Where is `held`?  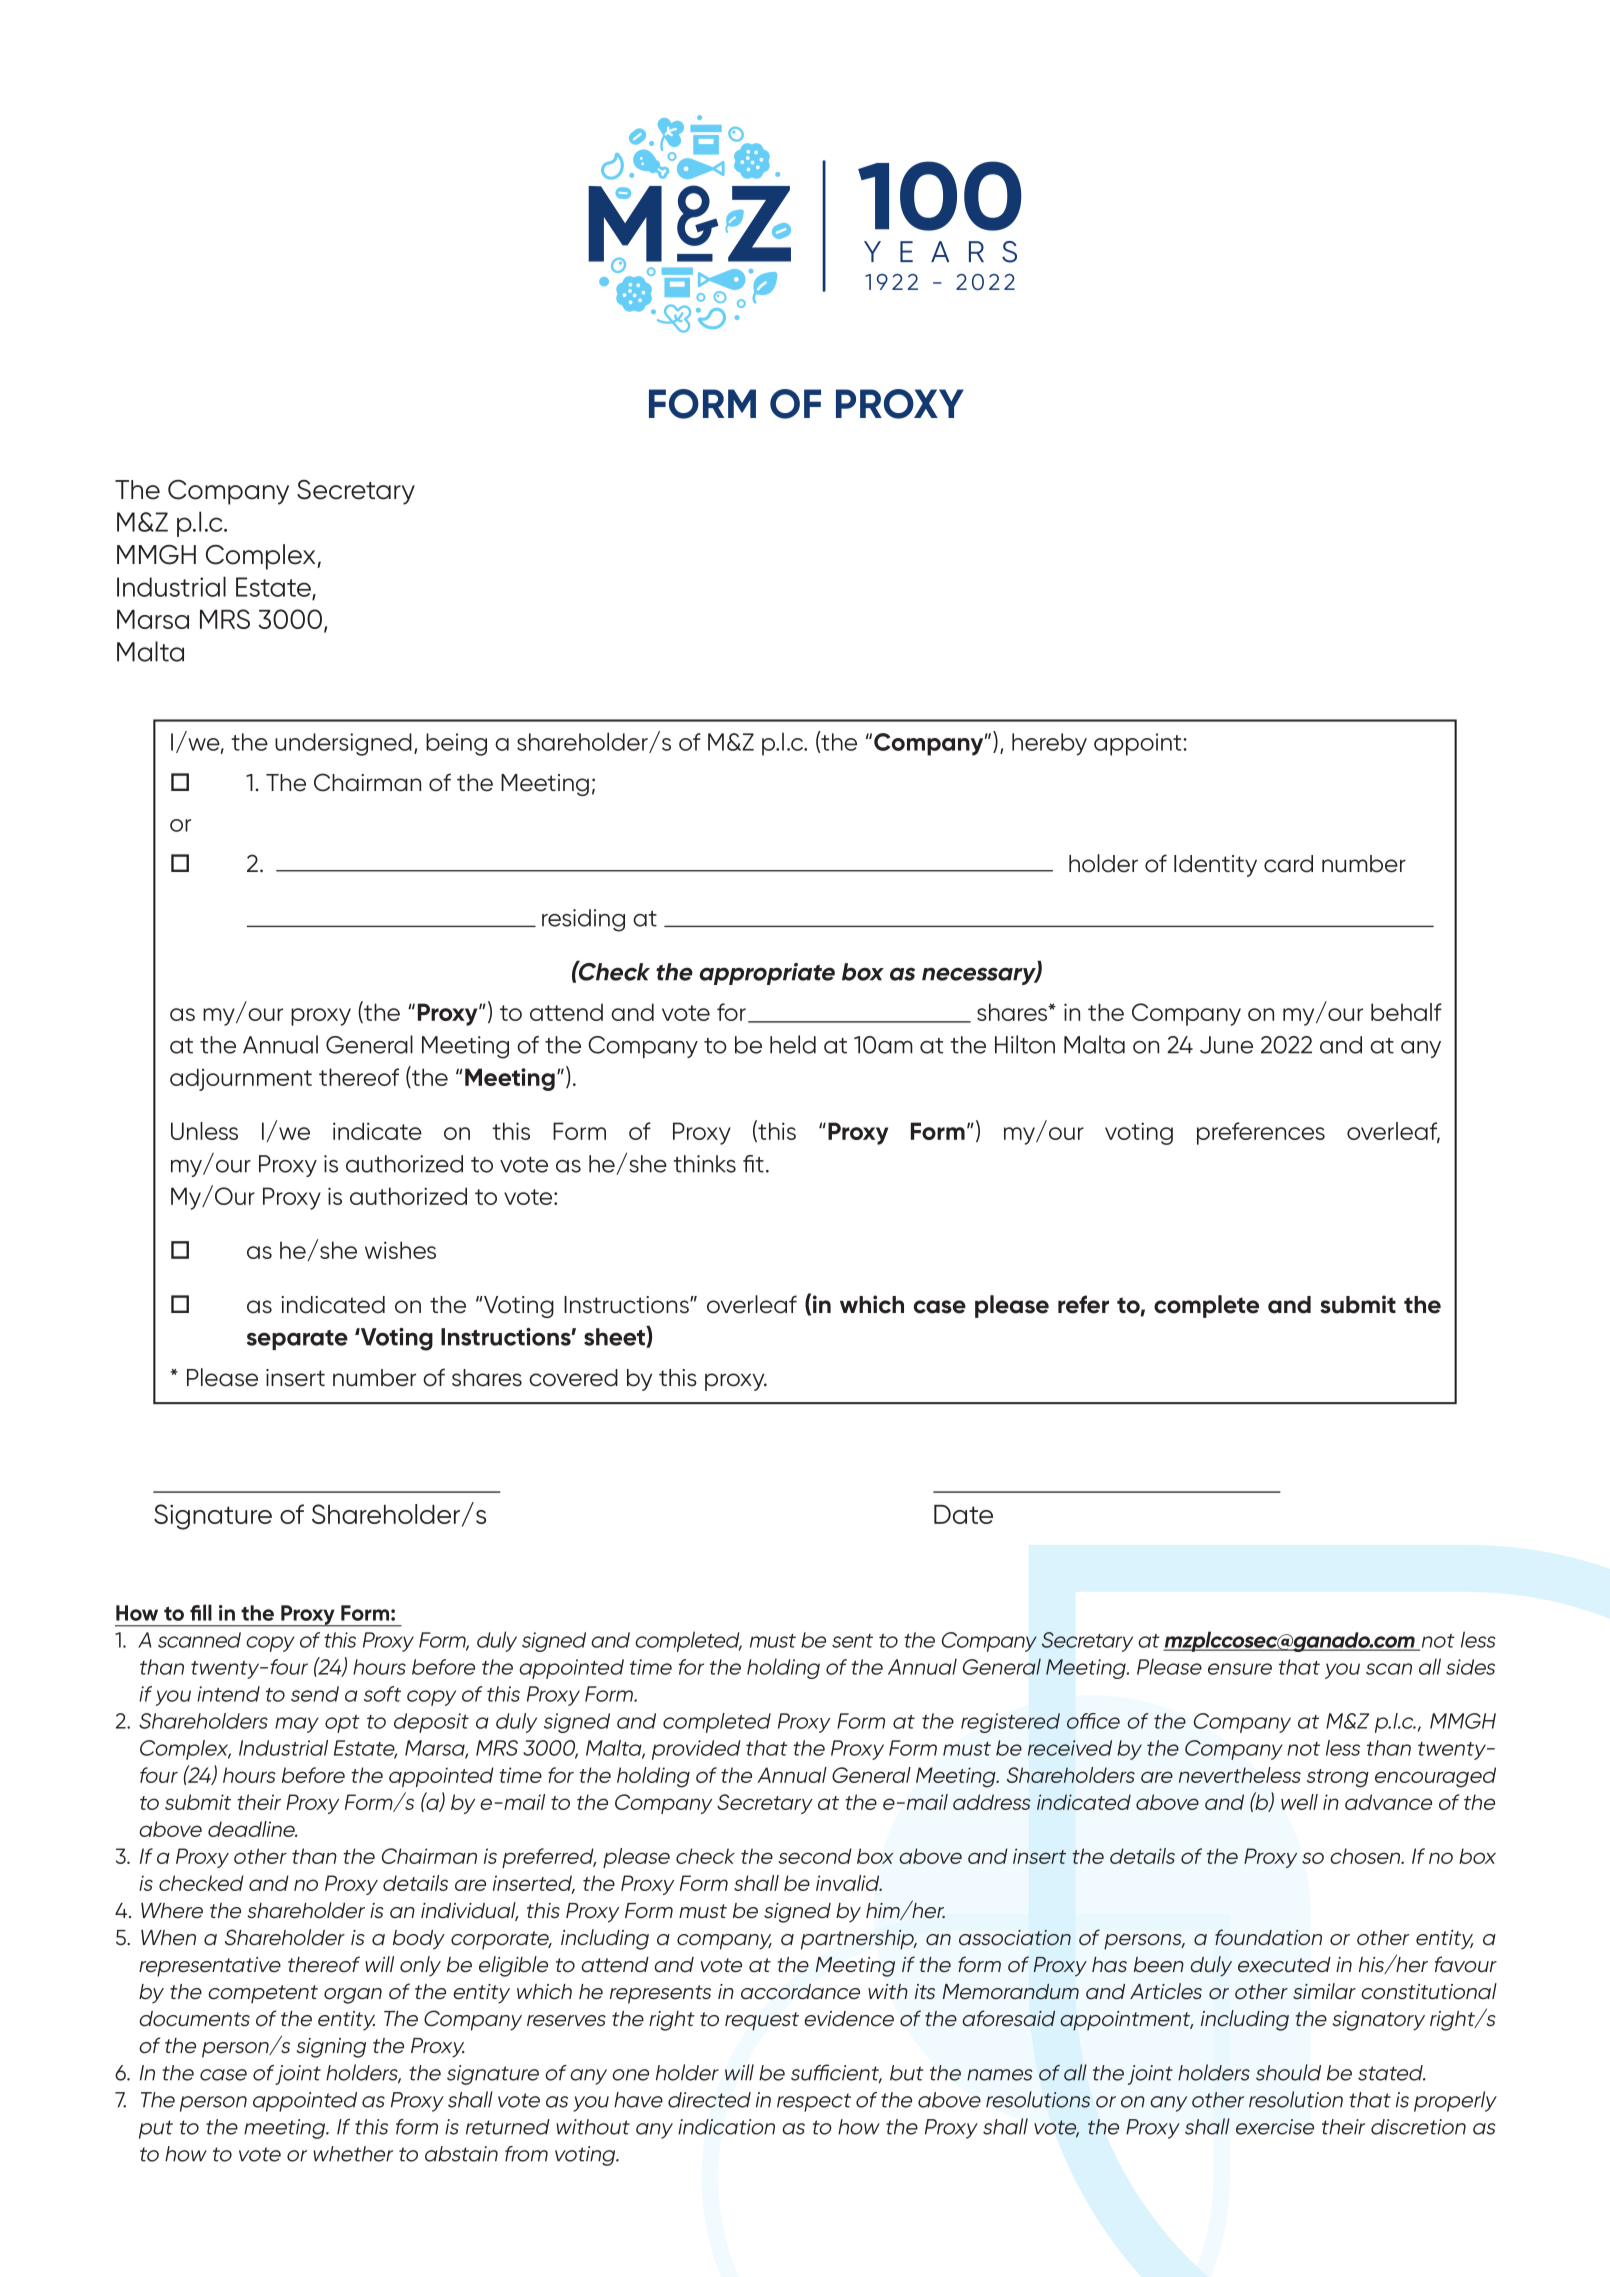
held is located at coordinates (793, 1044).
